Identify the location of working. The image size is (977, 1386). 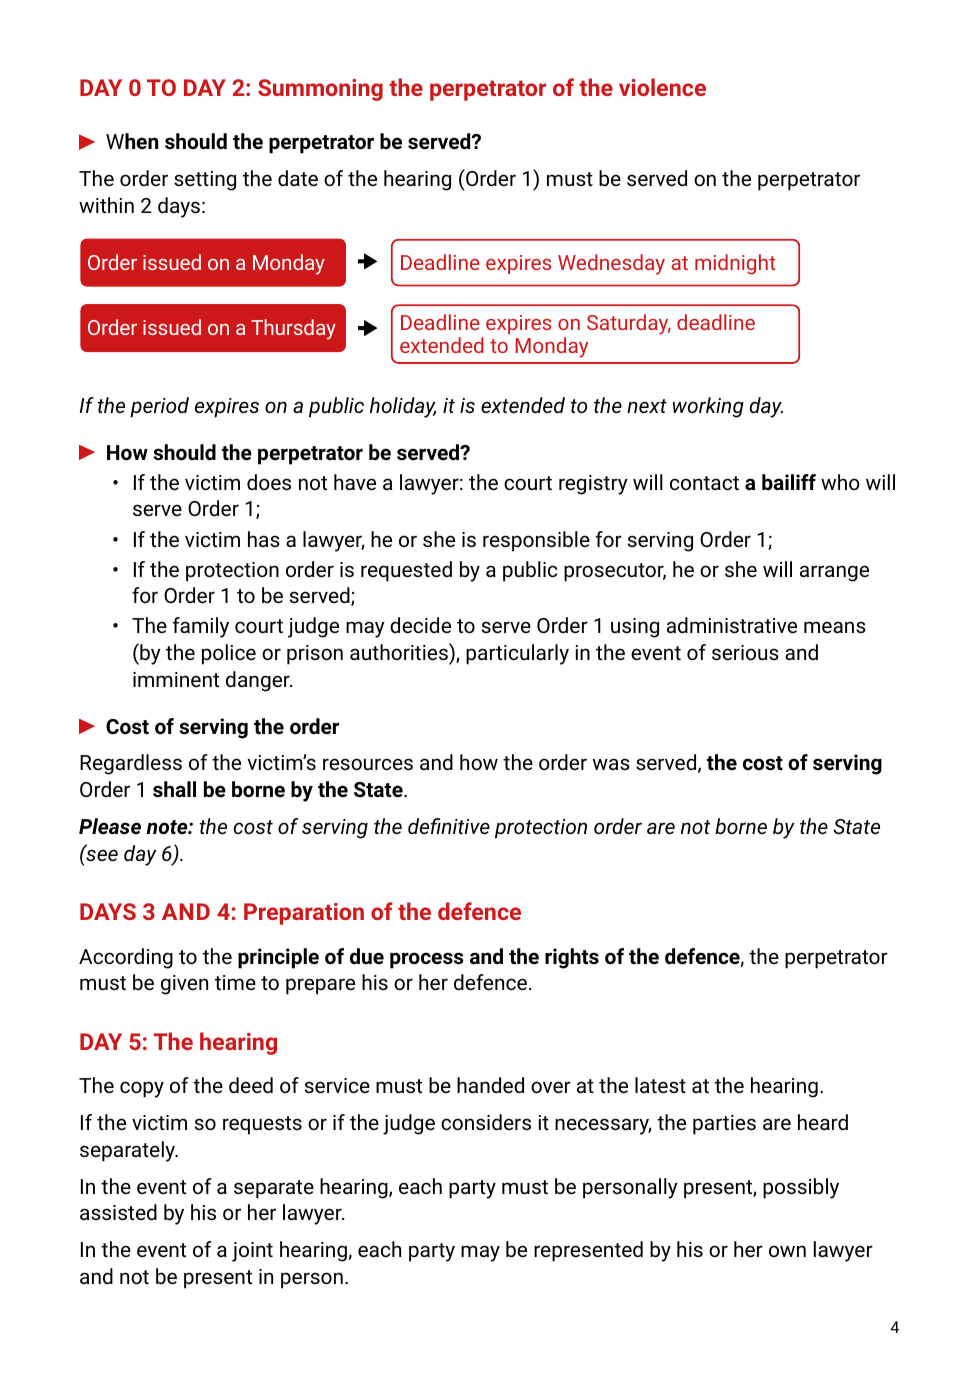
(708, 407).
